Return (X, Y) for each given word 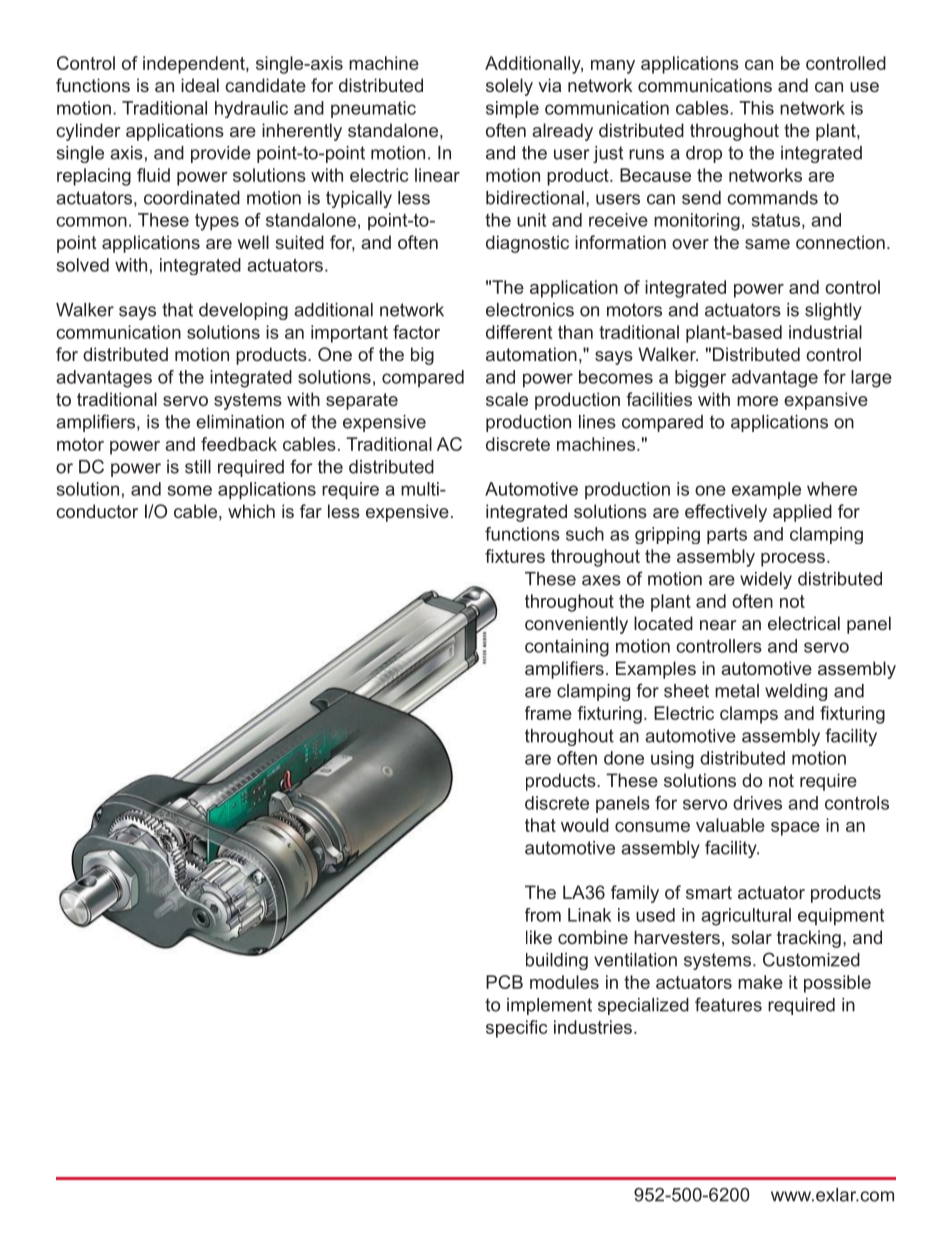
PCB (504, 982)
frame (548, 713)
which (251, 511)
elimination (240, 422)
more (757, 401)
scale (507, 399)
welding (796, 692)
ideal (200, 85)
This (756, 108)
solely (509, 87)
